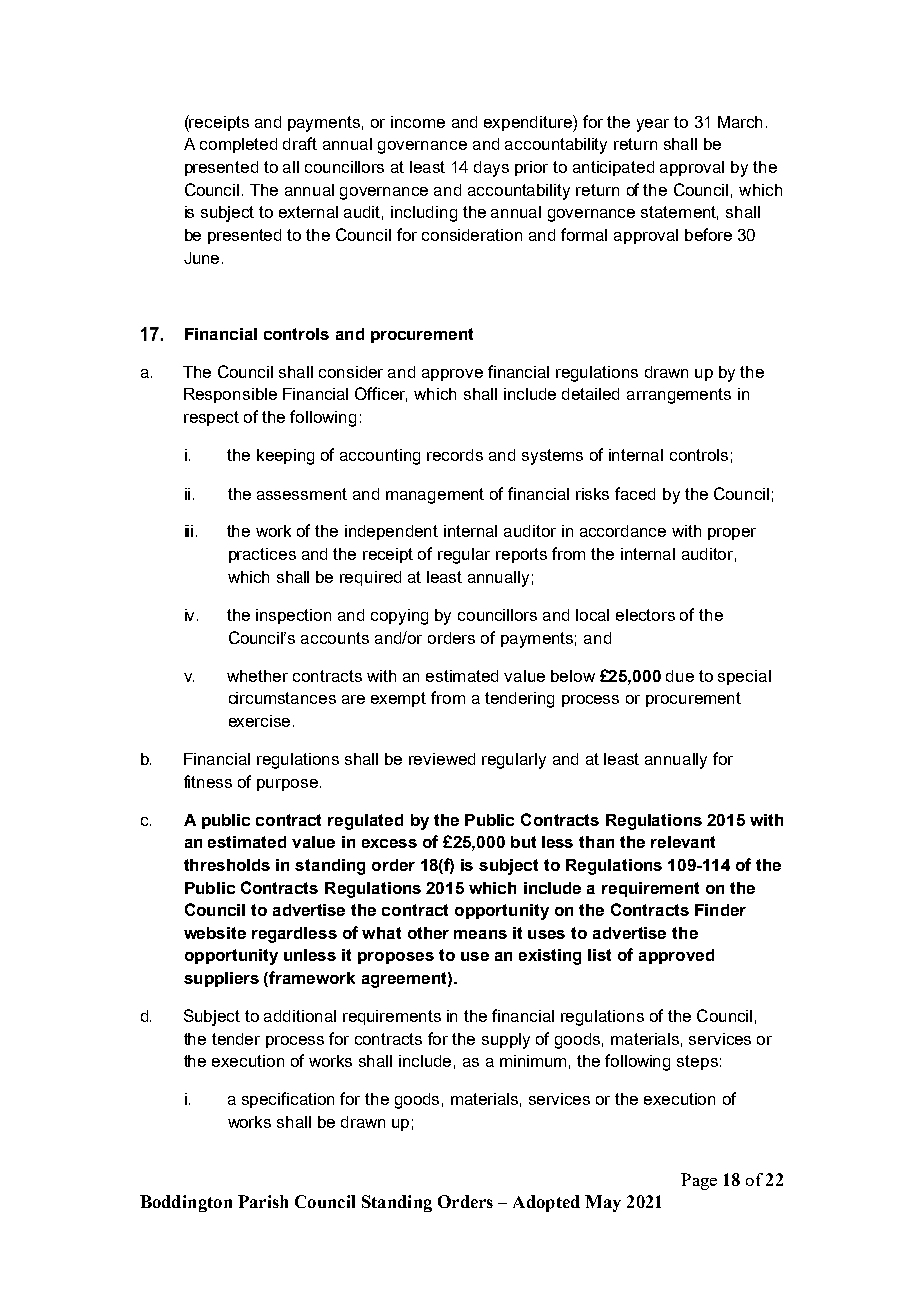  I want to click on thresholds, so click(227, 865).
